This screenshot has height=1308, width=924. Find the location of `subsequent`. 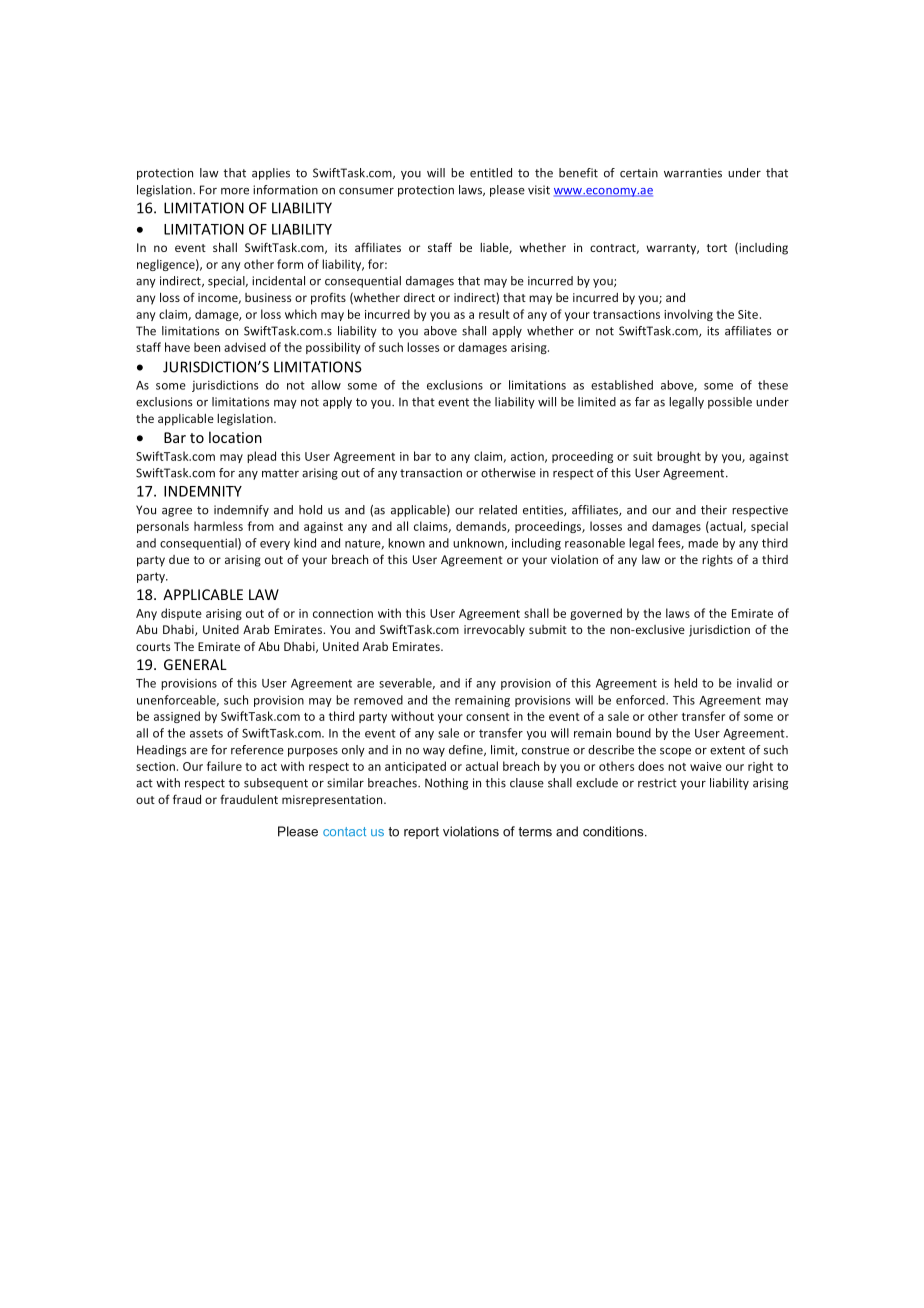

subsequent is located at coordinates (276, 784).
